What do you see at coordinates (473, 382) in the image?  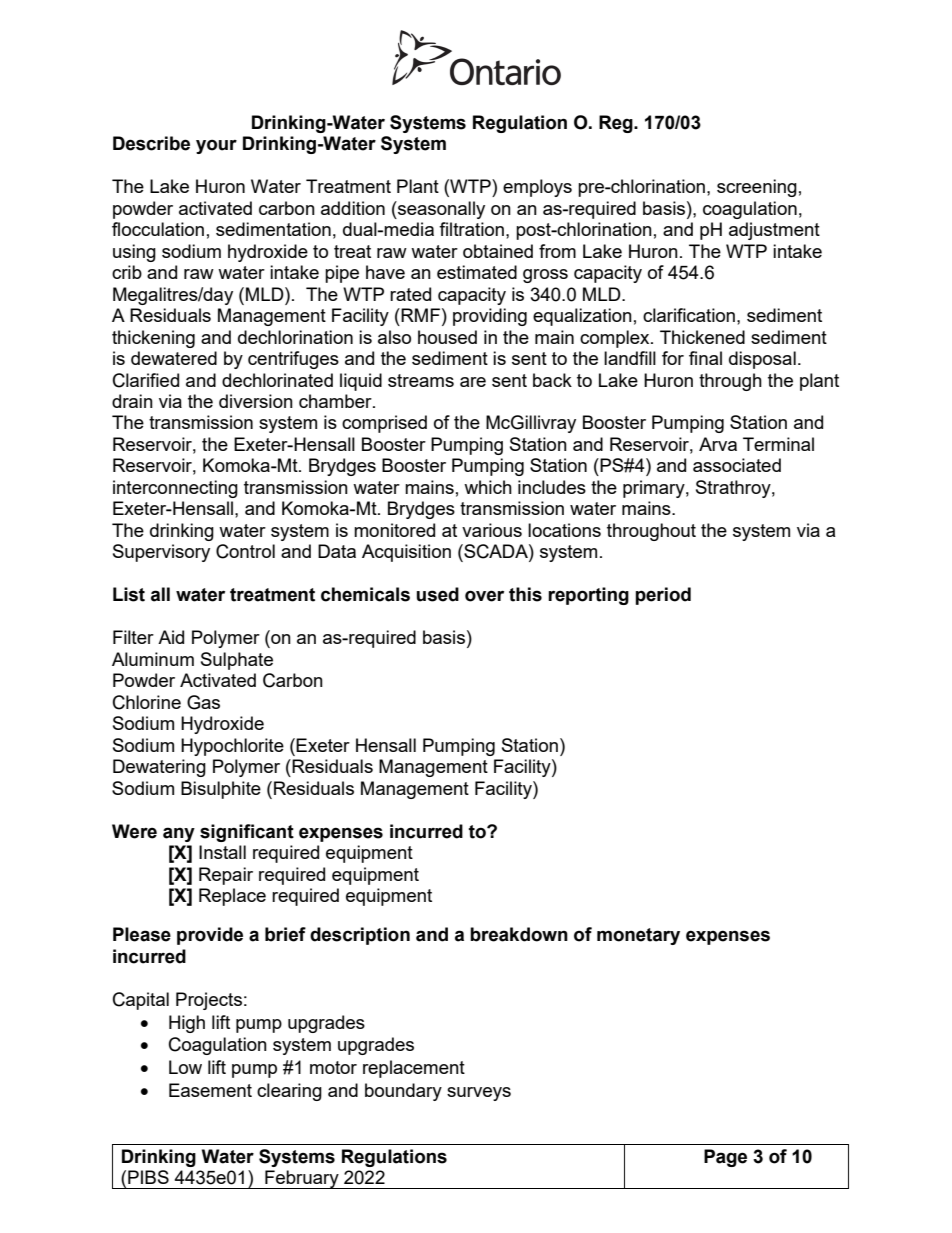 I see `are` at bounding box center [473, 382].
